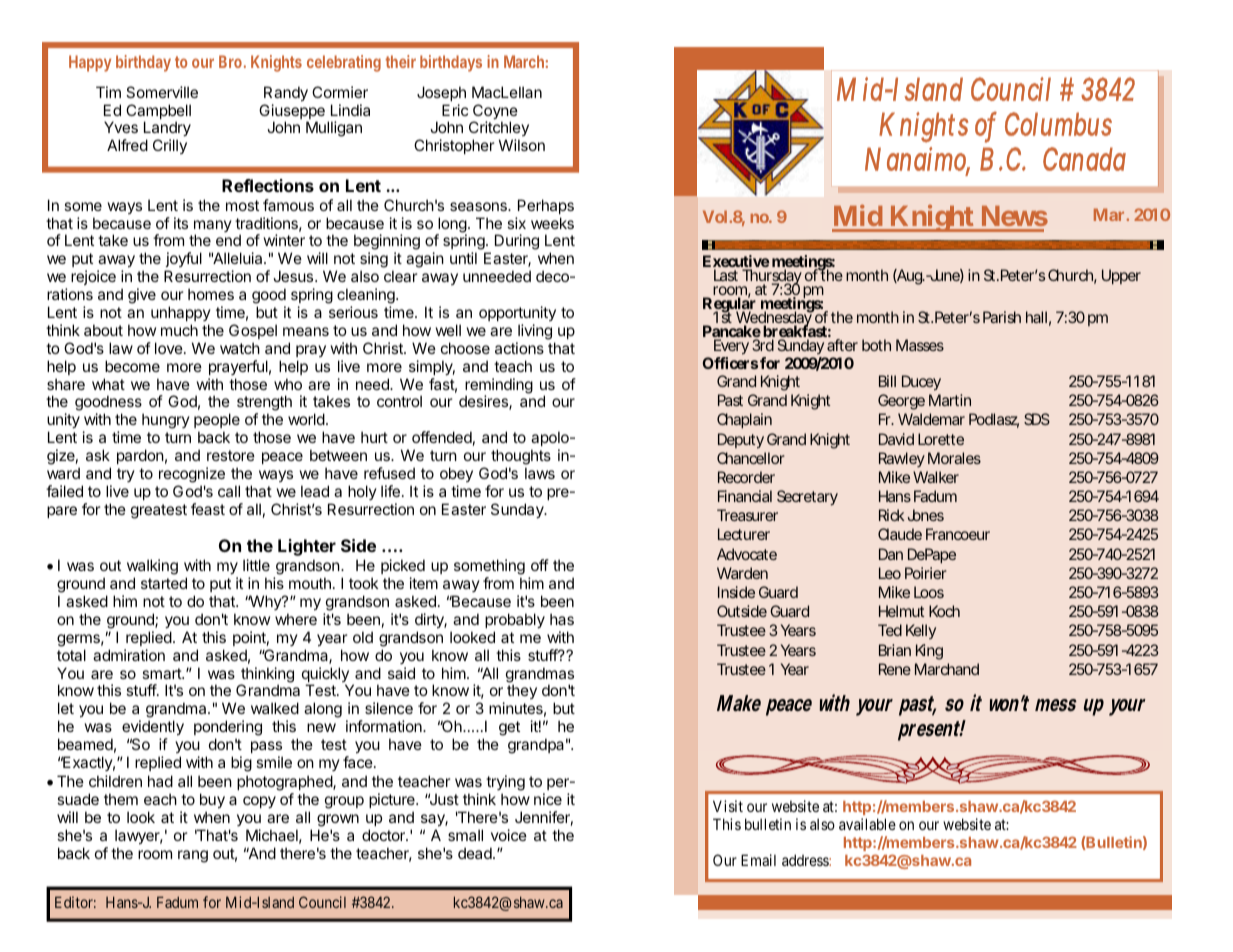 The width and height of the screenshot is (1233, 952). I want to click on Coyne, so click(495, 113).
